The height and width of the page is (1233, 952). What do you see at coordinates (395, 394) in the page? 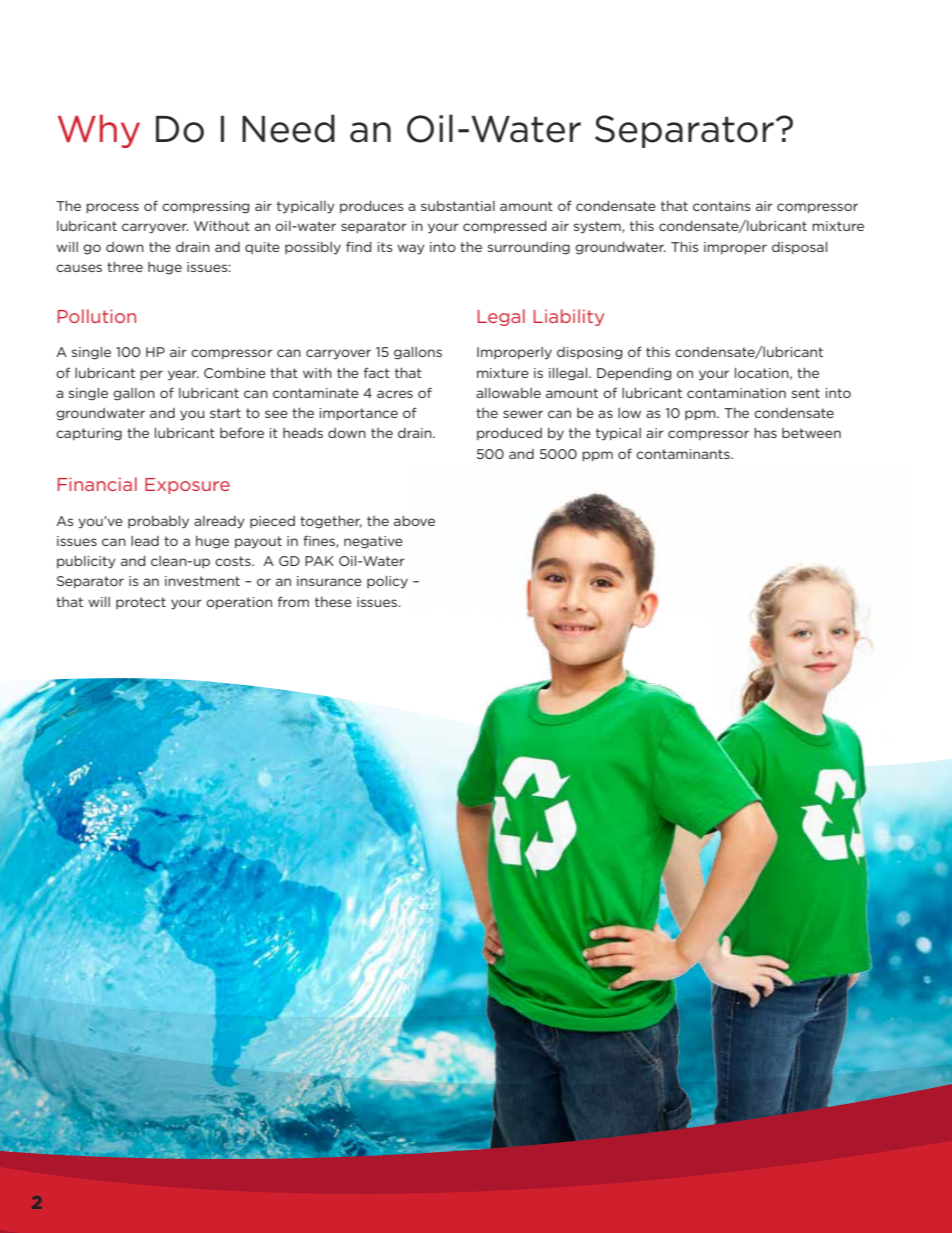
I see `acres` at bounding box center [395, 394].
